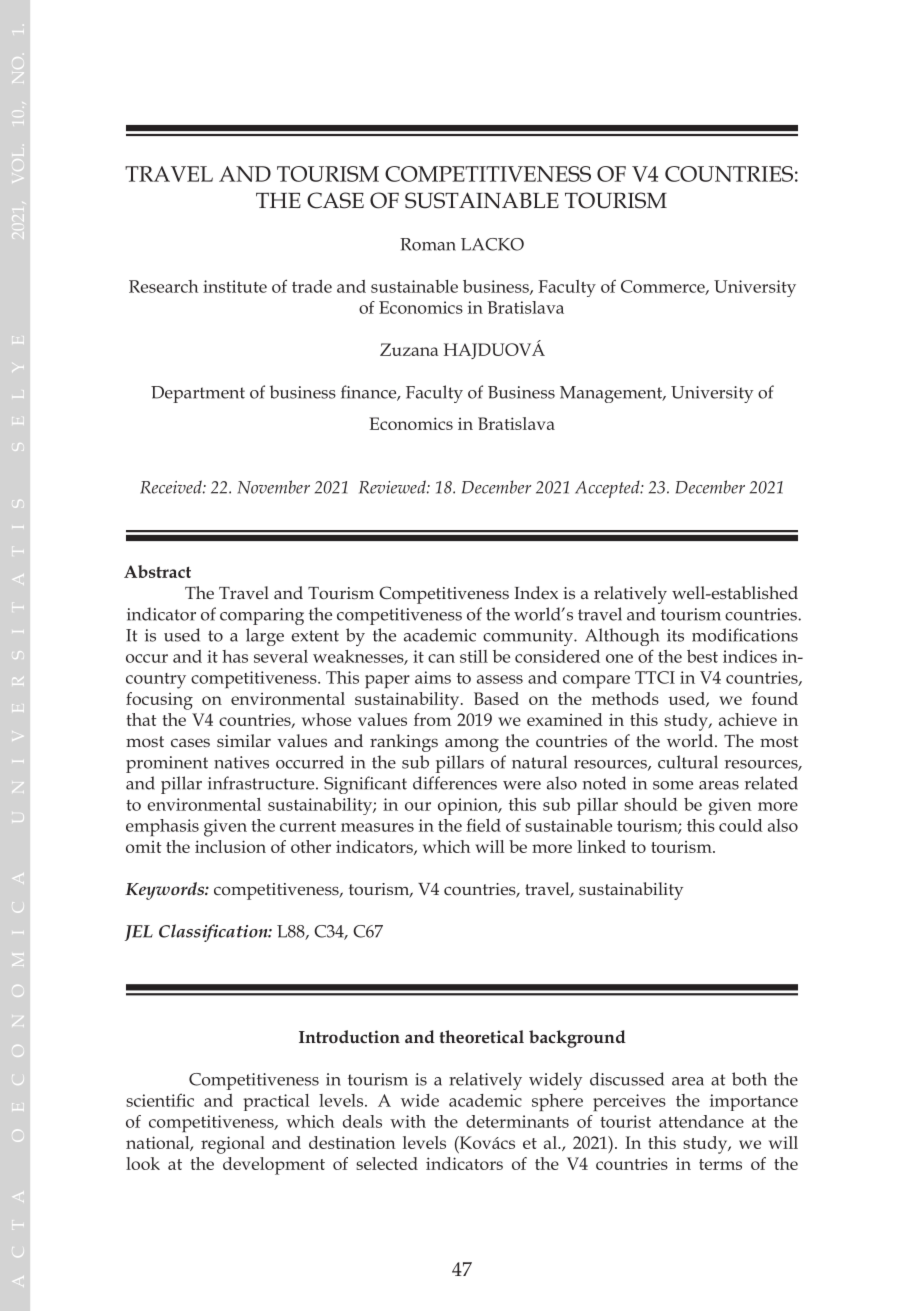  What do you see at coordinates (741, 825) in the screenshot?
I see `could` at bounding box center [741, 825].
